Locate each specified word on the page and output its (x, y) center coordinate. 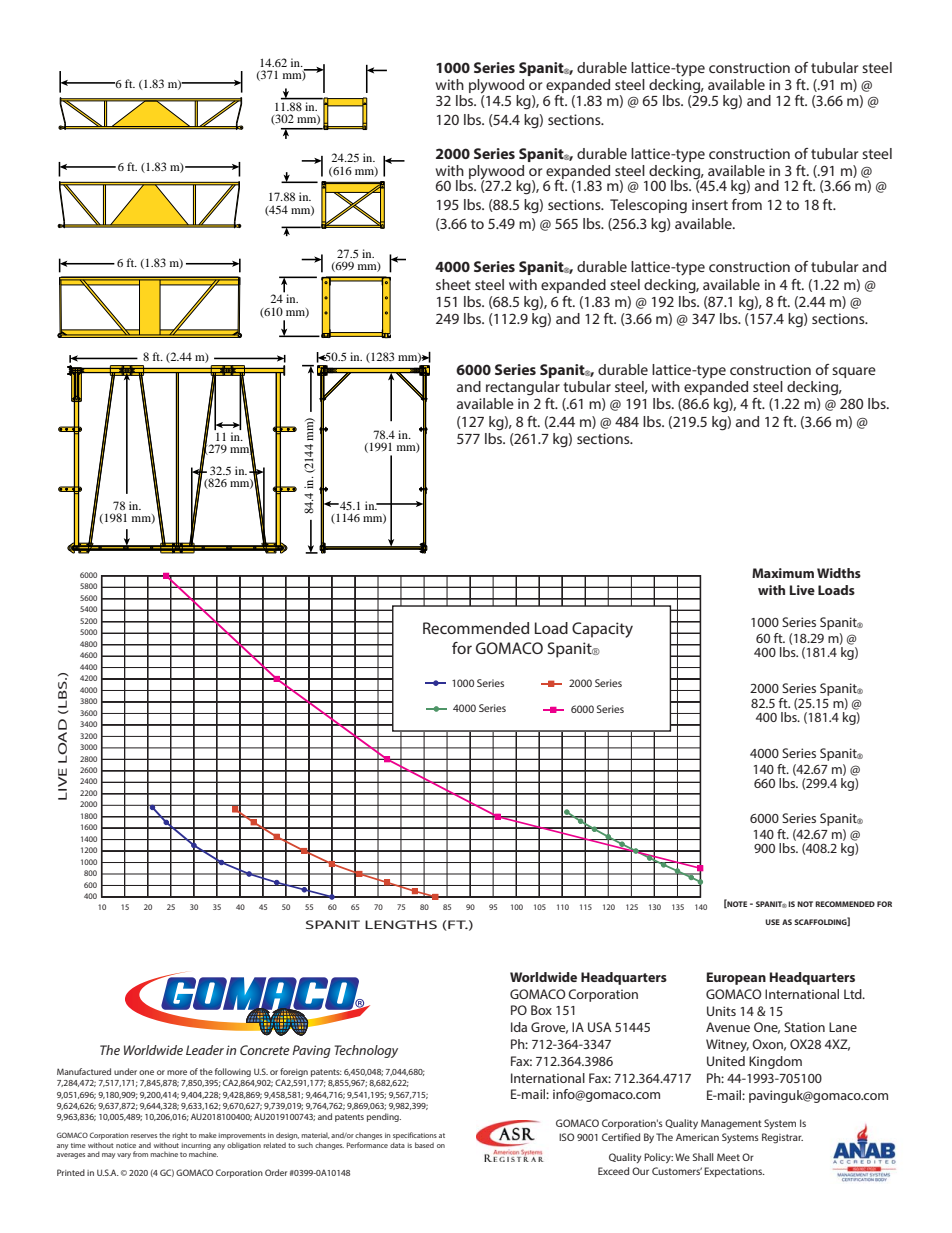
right (180, 1136)
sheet (453, 284)
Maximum (783, 573)
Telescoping (648, 206)
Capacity (602, 630)
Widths (839, 573)
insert (710, 204)
